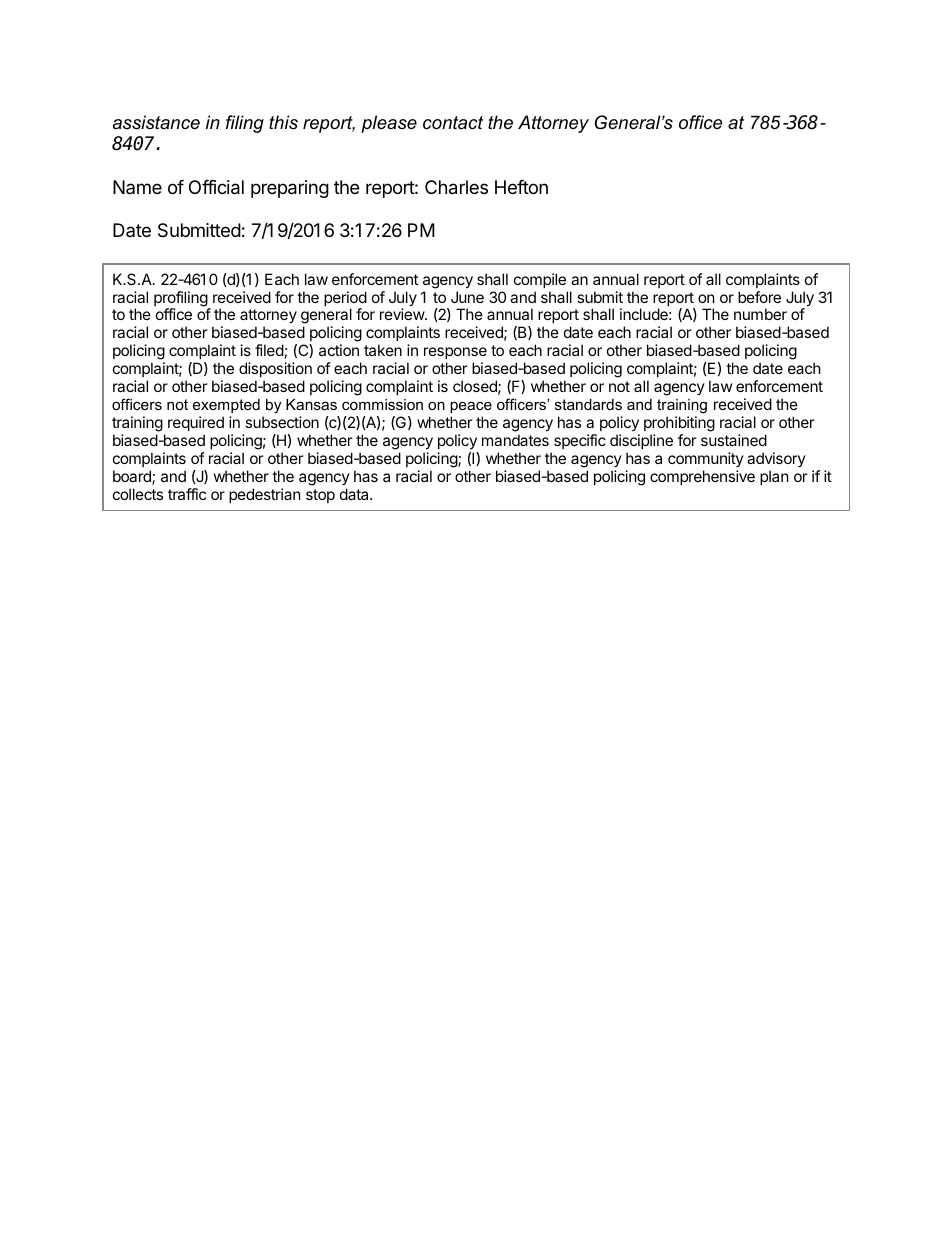  I want to click on response, so click(455, 355).
